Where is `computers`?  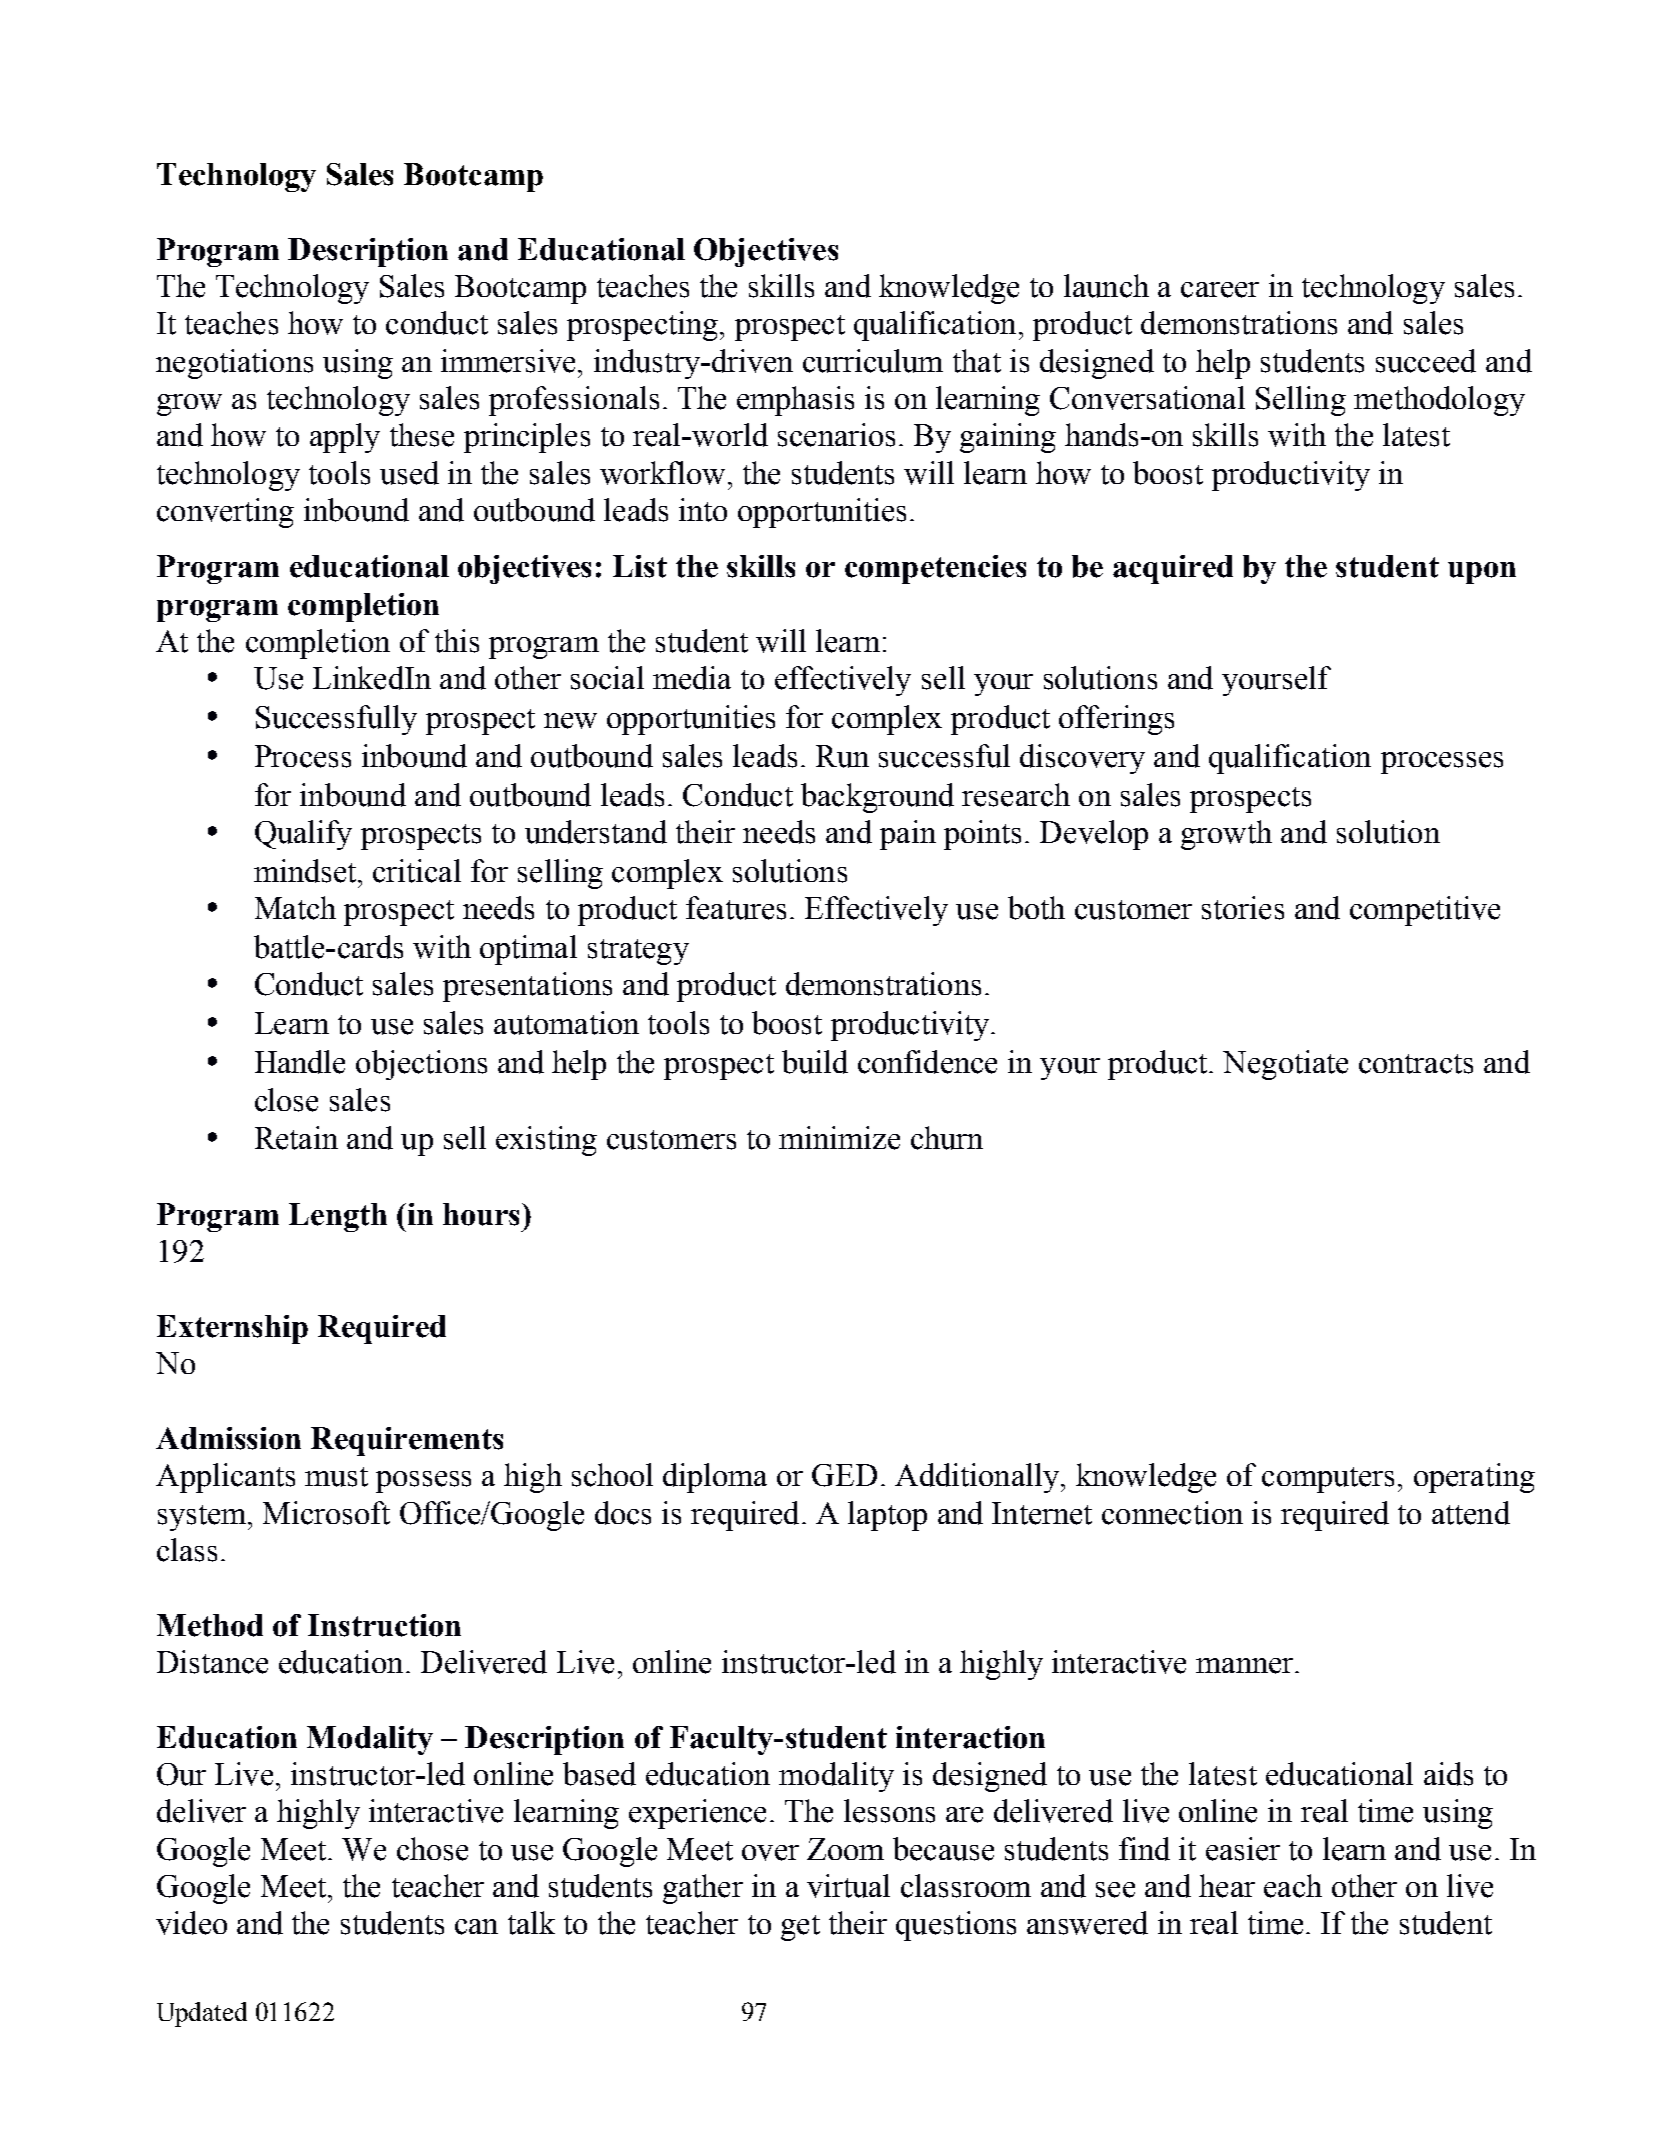 computers is located at coordinates (1328, 1480).
